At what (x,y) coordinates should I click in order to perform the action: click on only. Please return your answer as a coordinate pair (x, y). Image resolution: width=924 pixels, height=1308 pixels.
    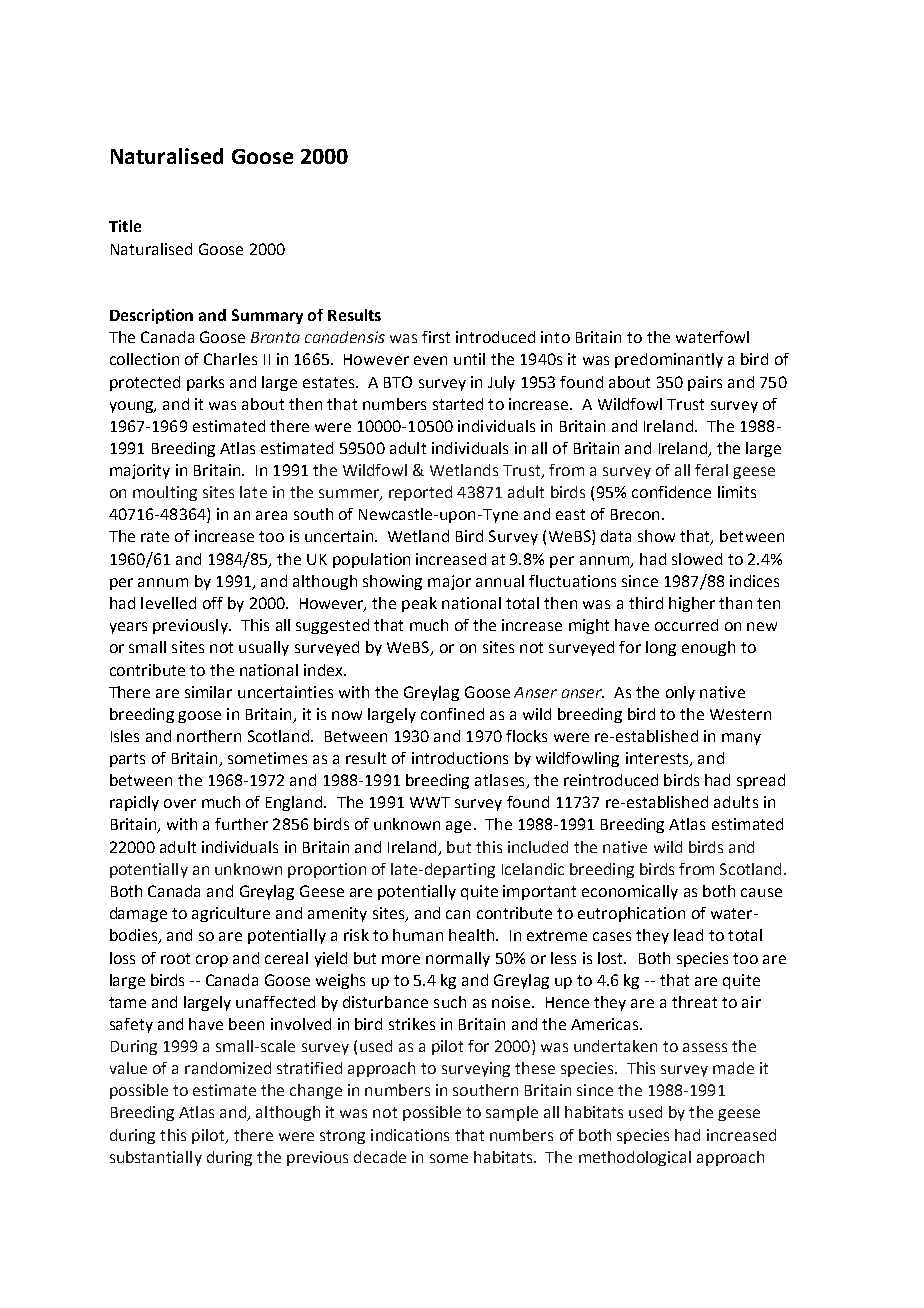
    Looking at the image, I should click on (680, 693).
